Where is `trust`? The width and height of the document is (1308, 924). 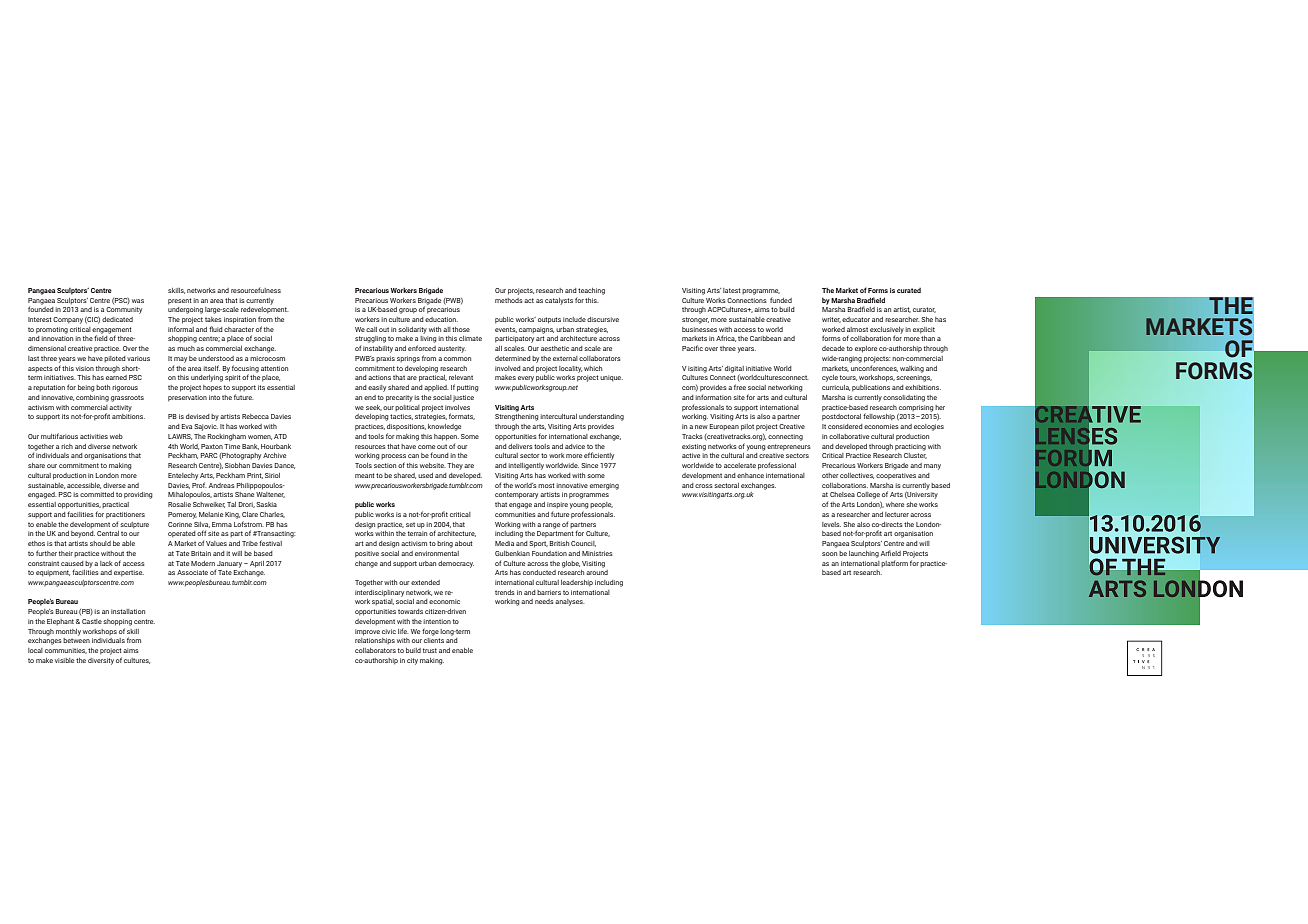
trust is located at coordinates (430, 650).
